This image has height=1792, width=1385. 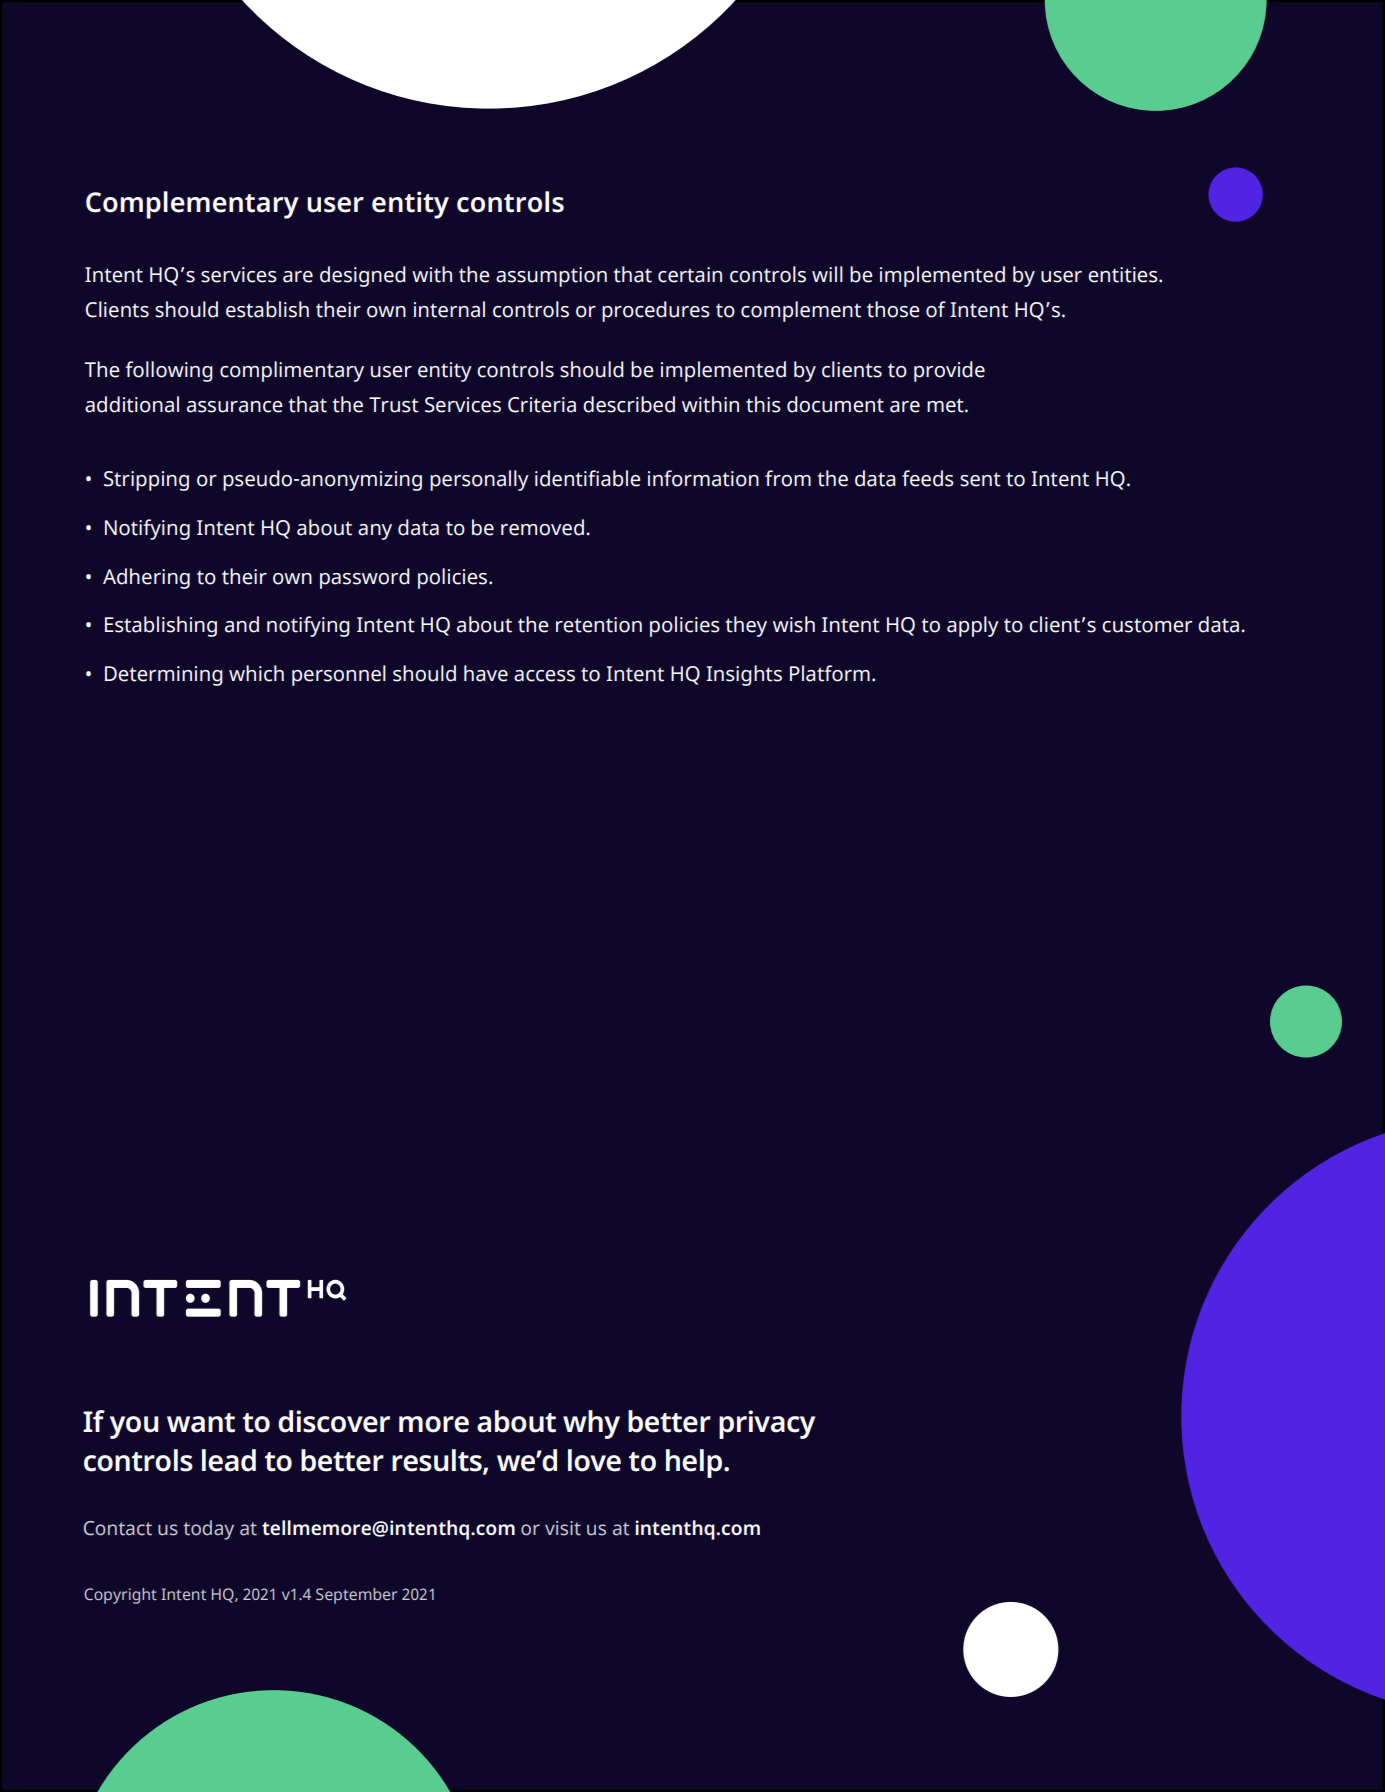 What do you see at coordinates (292, 371) in the image?
I see `complimentary` at bounding box center [292, 371].
